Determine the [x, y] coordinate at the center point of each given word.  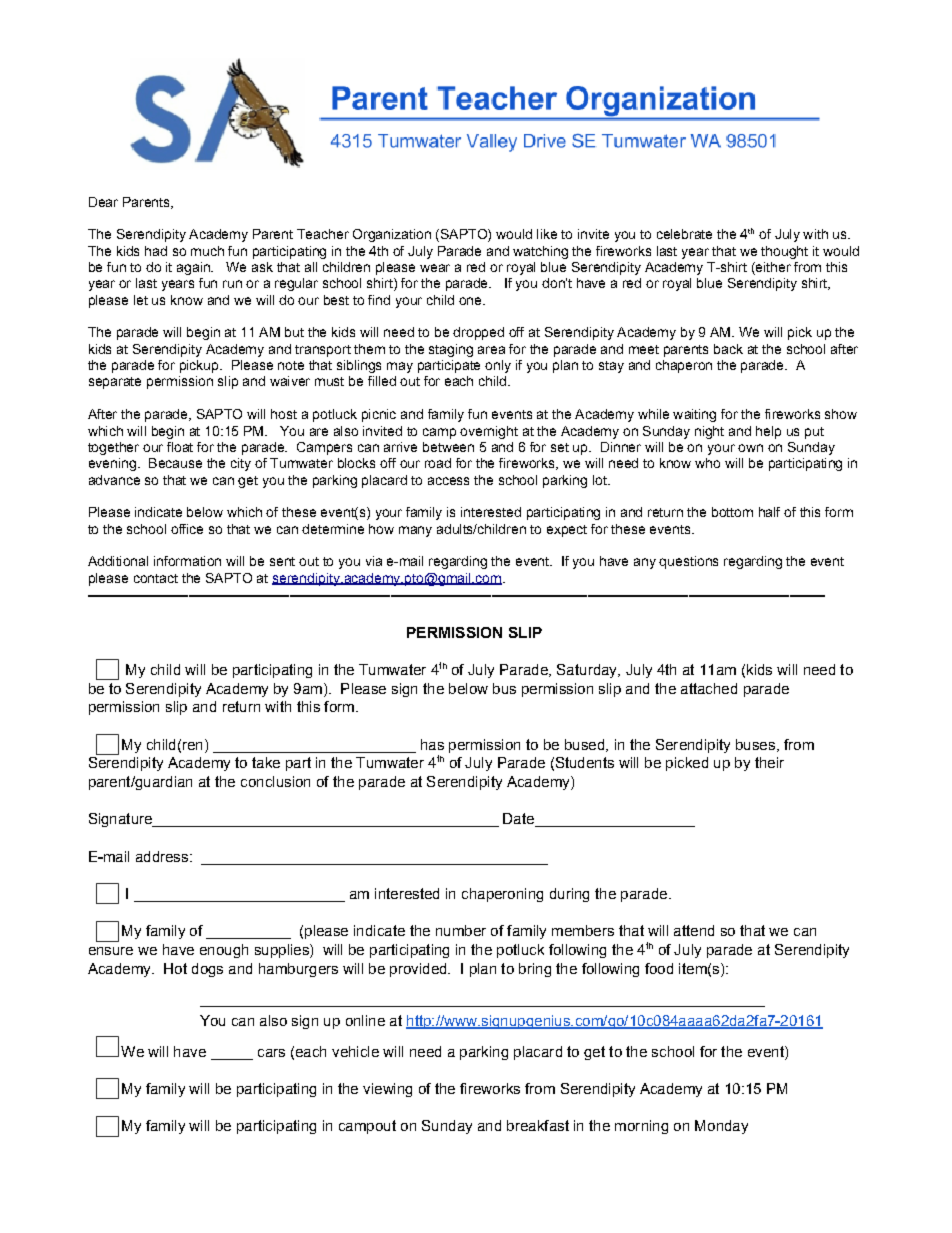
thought [784, 252]
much [207, 251]
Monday [721, 1127]
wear [435, 268]
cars [271, 1053]
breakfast [538, 1125]
